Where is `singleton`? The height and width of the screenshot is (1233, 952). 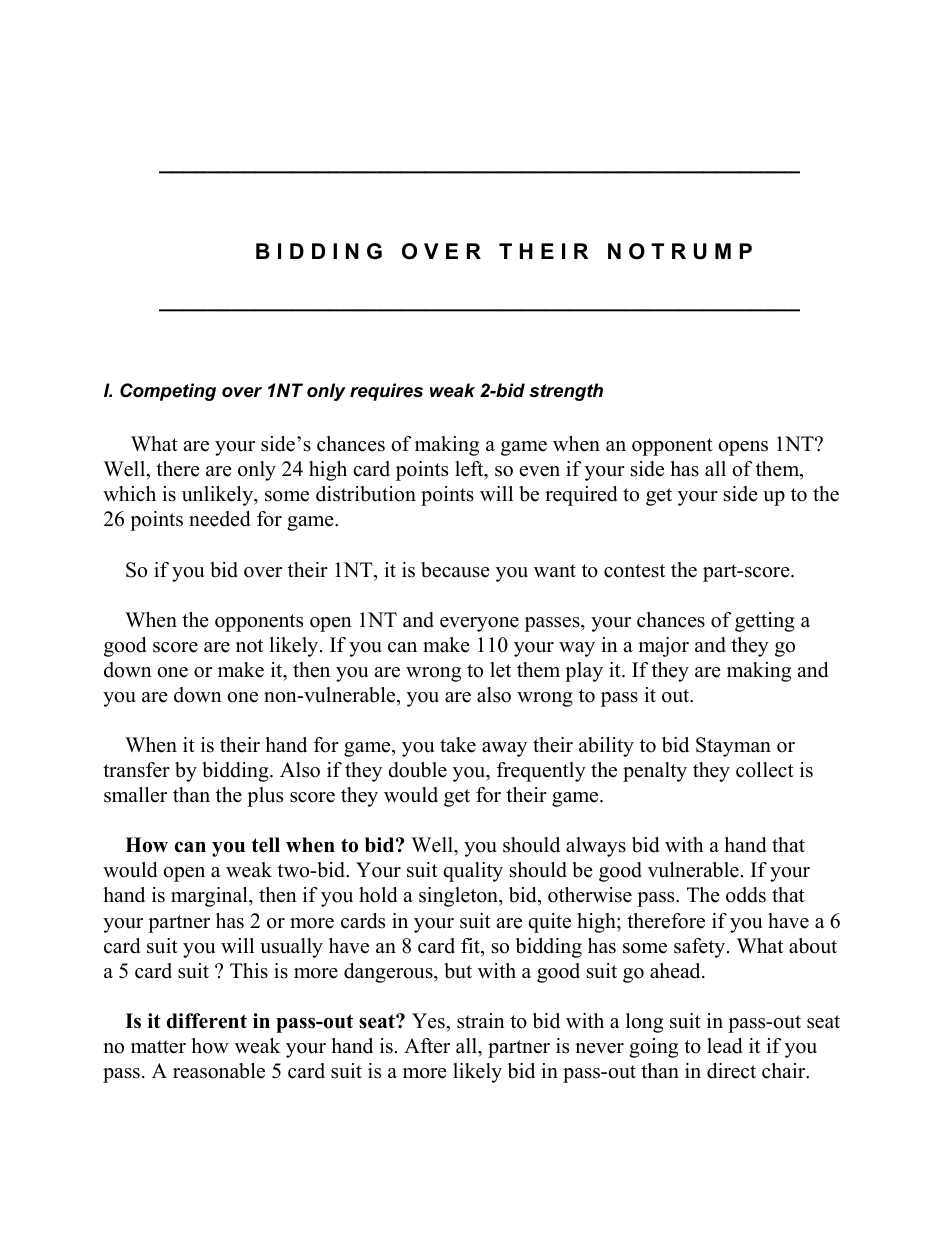
singleton is located at coordinates (459, 897).
